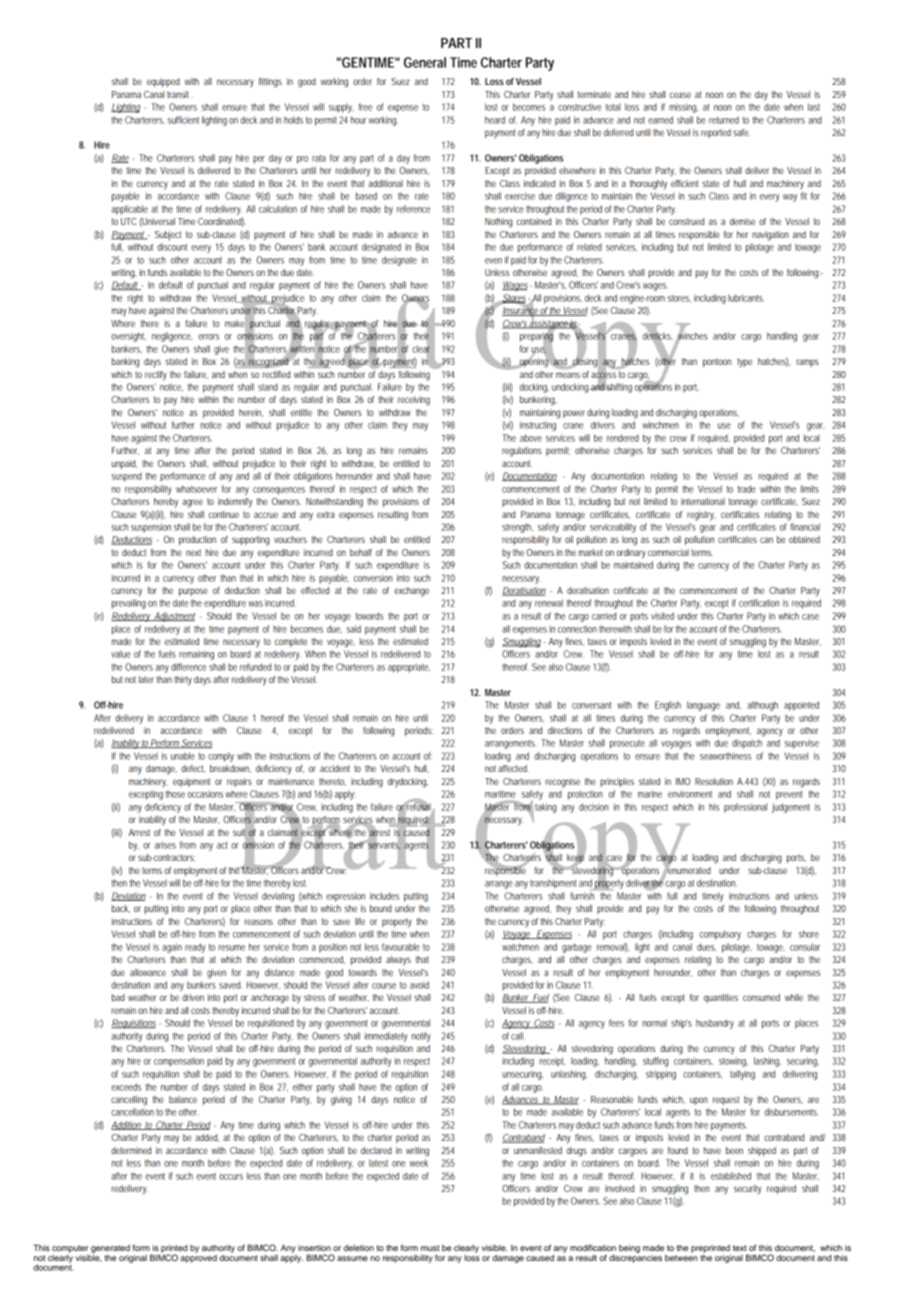  What do you see at coordinates (720, 935) in the screenshot?
I see `compulsory` at bounding box center [720, 935].
